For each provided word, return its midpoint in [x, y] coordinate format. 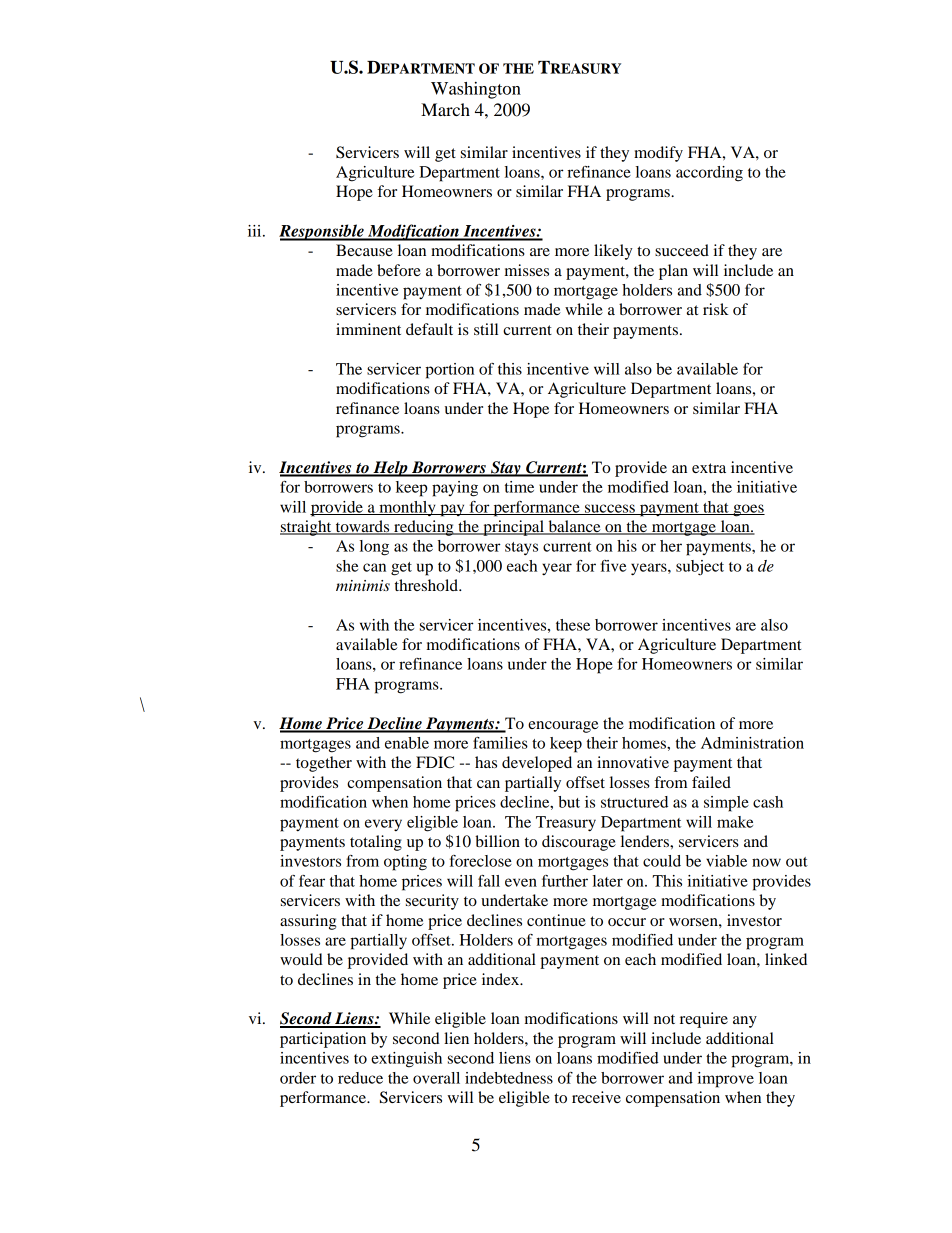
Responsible [322, 232]
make [735, 822]
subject [700, 567]
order [298, 1078]
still [486, 329]
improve [725, 1080]
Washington [476, 90]
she [347, 566]
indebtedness [509, 1078]
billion [497, 841]
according [709, 174]
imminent [368, 329]
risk [716, 309]
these [573, 625]
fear [312, 881]
